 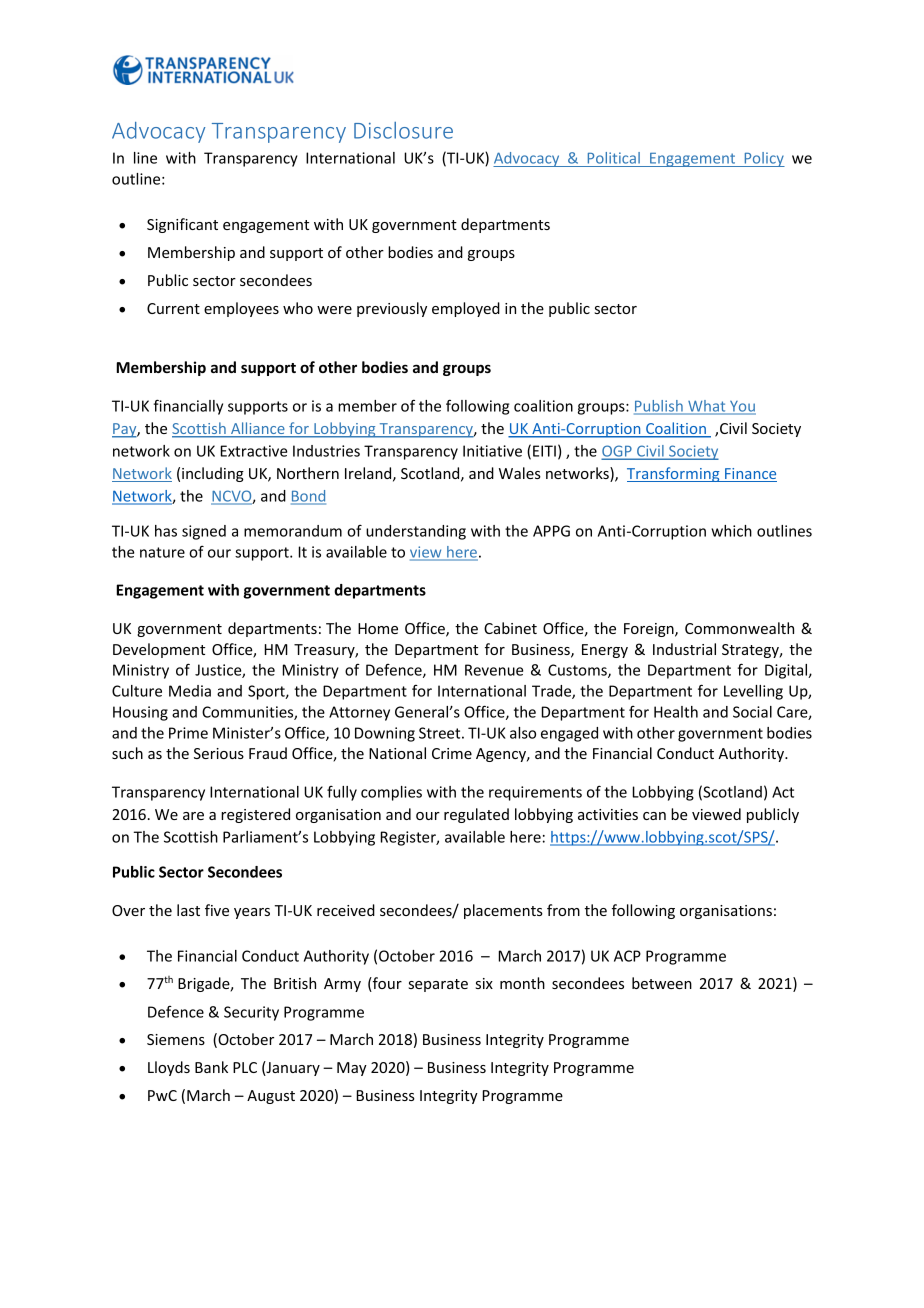 What do you see at coordinates (613, 159) in the screenshot?
I see `Political` at bounding box center [613, 159].
